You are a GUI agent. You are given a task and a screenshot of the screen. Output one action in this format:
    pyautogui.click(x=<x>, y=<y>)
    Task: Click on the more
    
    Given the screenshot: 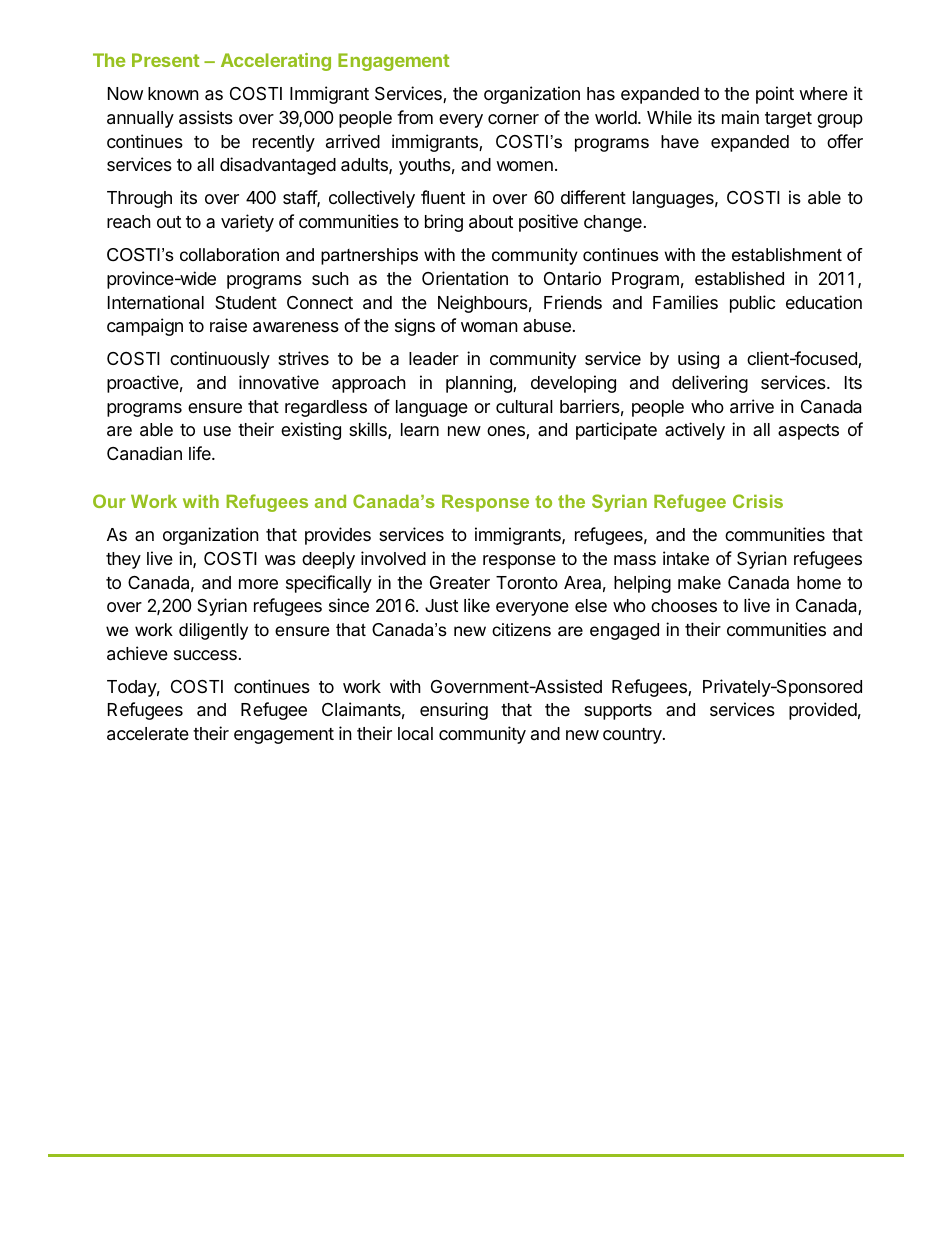 What is the action you would take?
    pyautogui.click(x=258, y=584)
